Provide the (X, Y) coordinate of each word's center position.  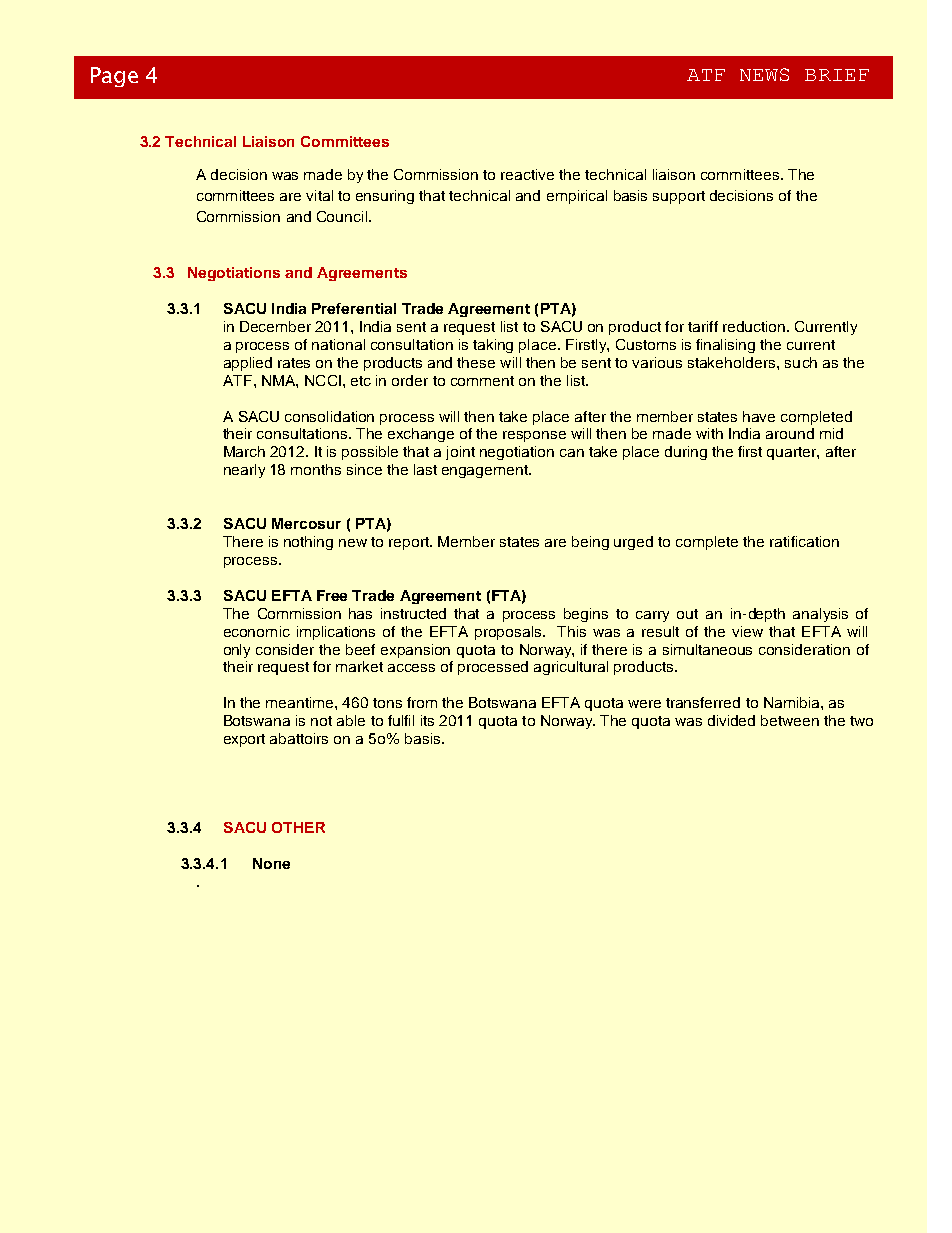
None (271, 863)
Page (114, 77)
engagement (486, 471)
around (790, 433)
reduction (755, 326)
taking (493, 346)
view (747, 631)
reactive (527, 174)
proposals (509, 633)
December (275, 326)
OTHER (298, 827)
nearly (244, 471)
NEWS (764, 74)
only (237, 651)
